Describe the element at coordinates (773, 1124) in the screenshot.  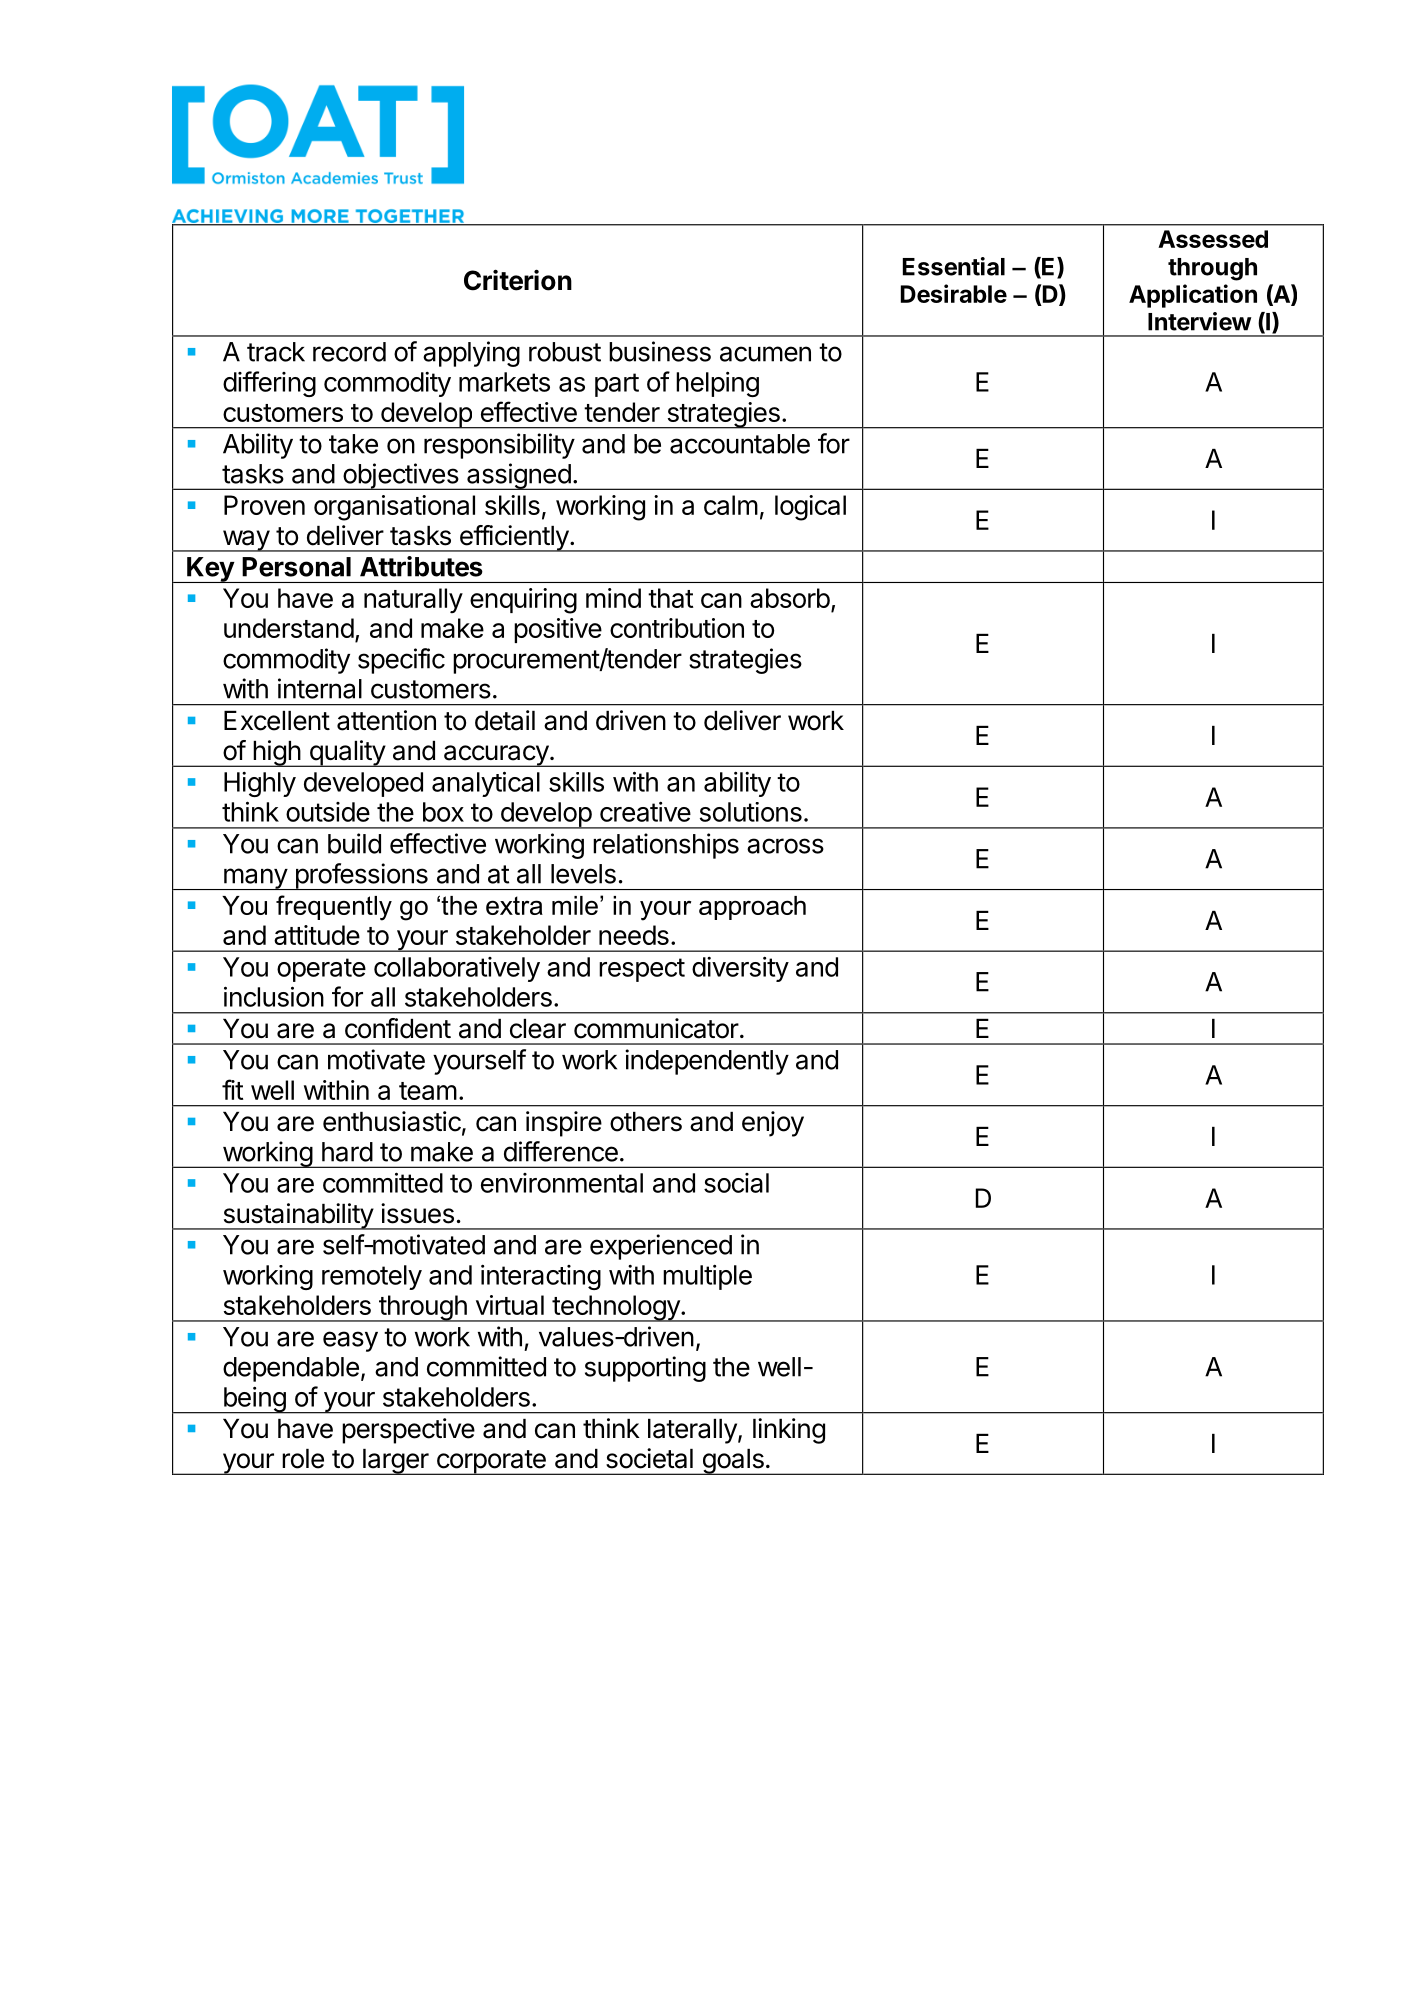
I see `enjoy` at that location.
